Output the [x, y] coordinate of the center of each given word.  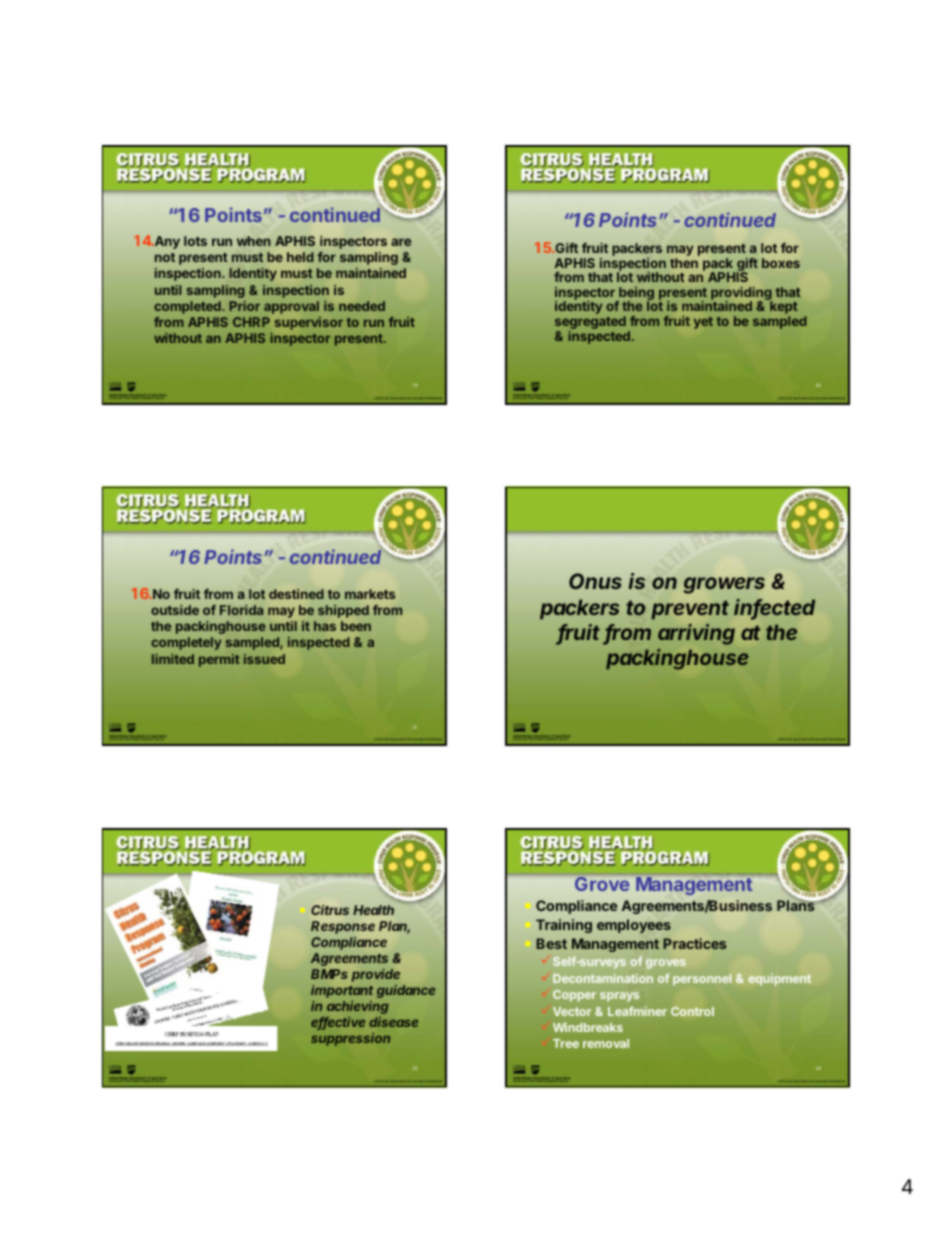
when [254, 241]
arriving [696, 634]
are [401, 242]
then [684, 263]
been [356, 626]
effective [338, 1023]
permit [219, 660]
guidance [406, 991]
